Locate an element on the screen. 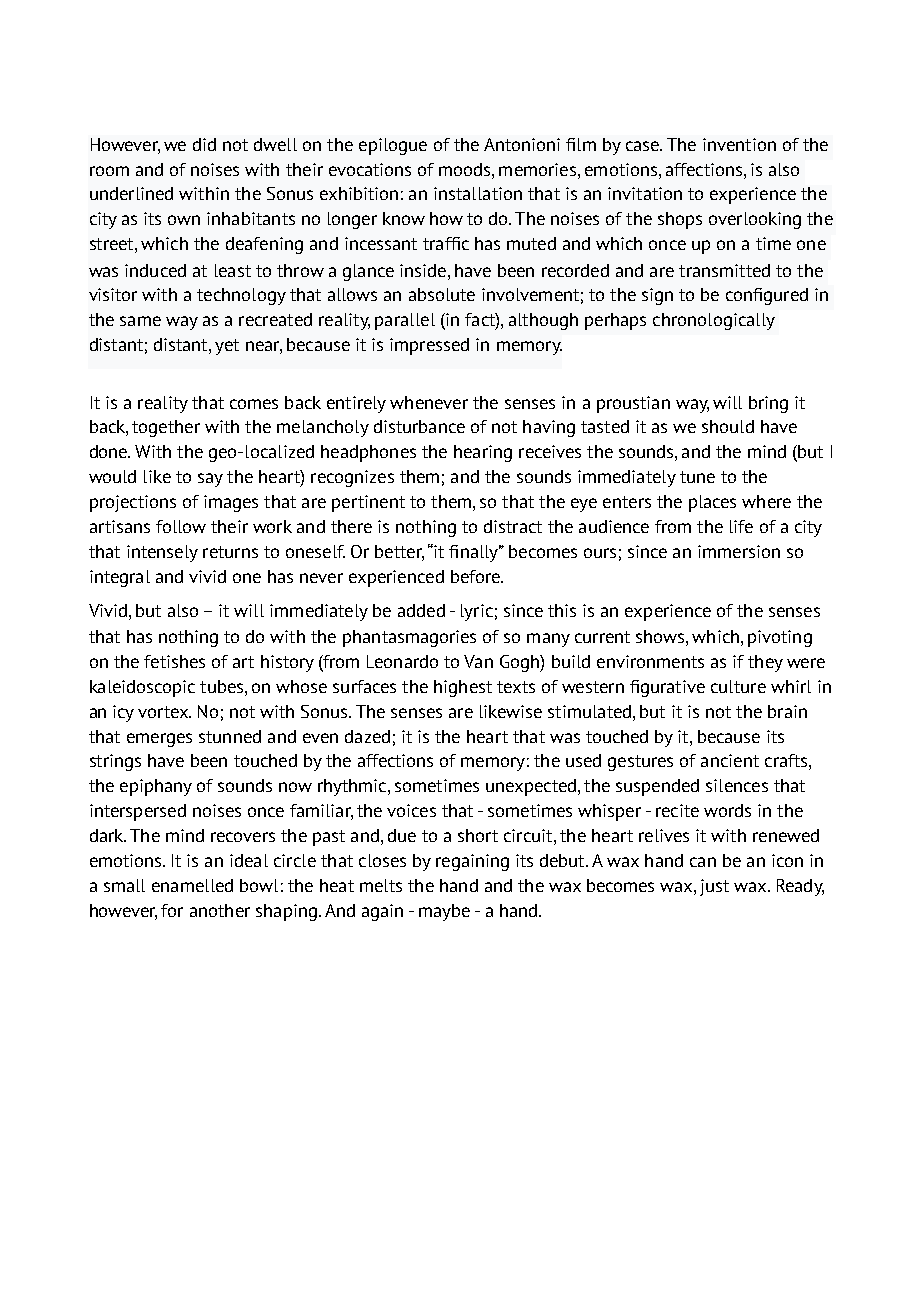 This screenshot has height=1308, width=924. moods is located at coordinates (466, 169).
